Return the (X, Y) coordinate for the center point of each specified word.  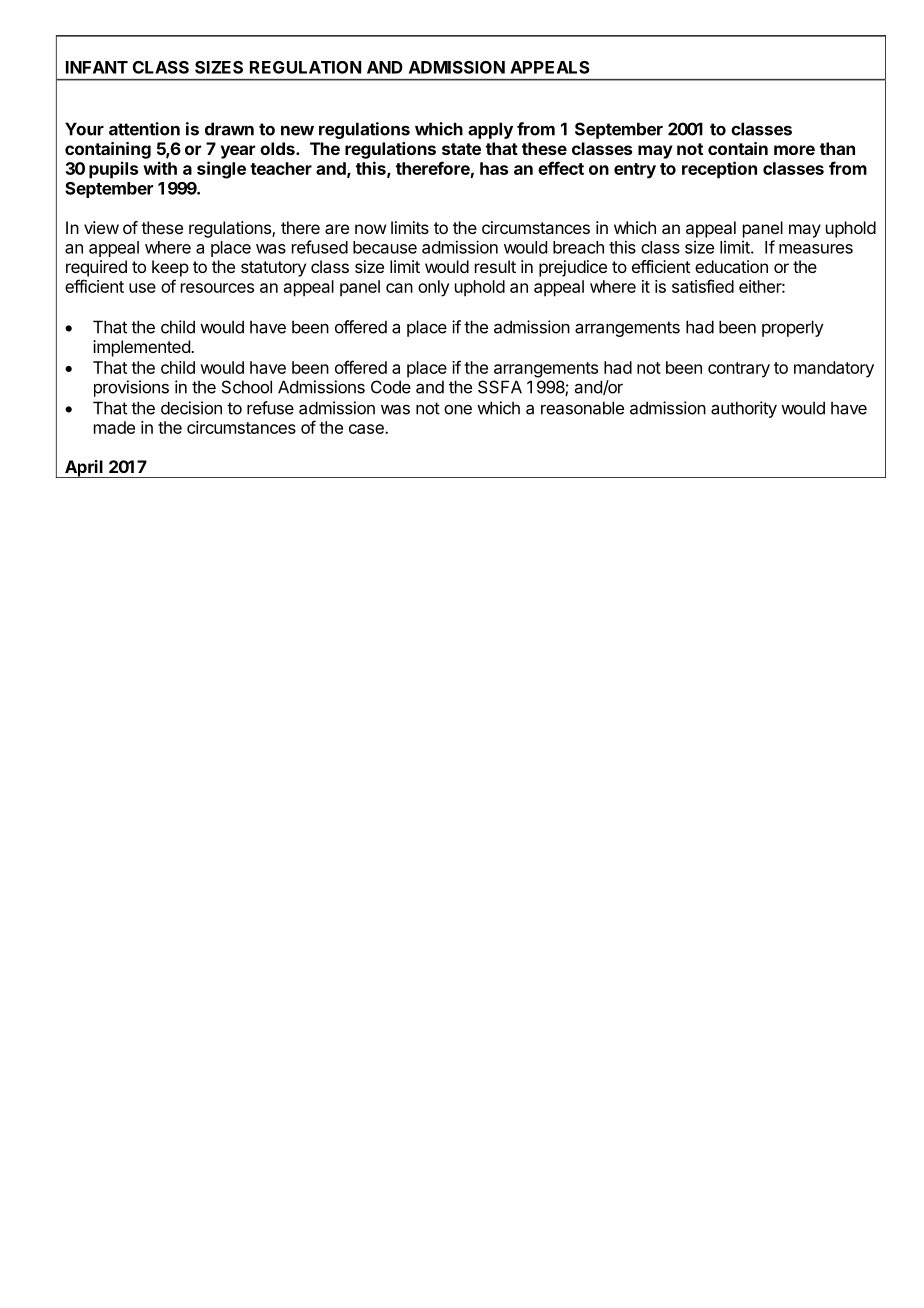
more (794, 150)
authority (744, 409)
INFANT (97, 67)
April (84, 469)
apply (490, 130)
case (367, 429)
